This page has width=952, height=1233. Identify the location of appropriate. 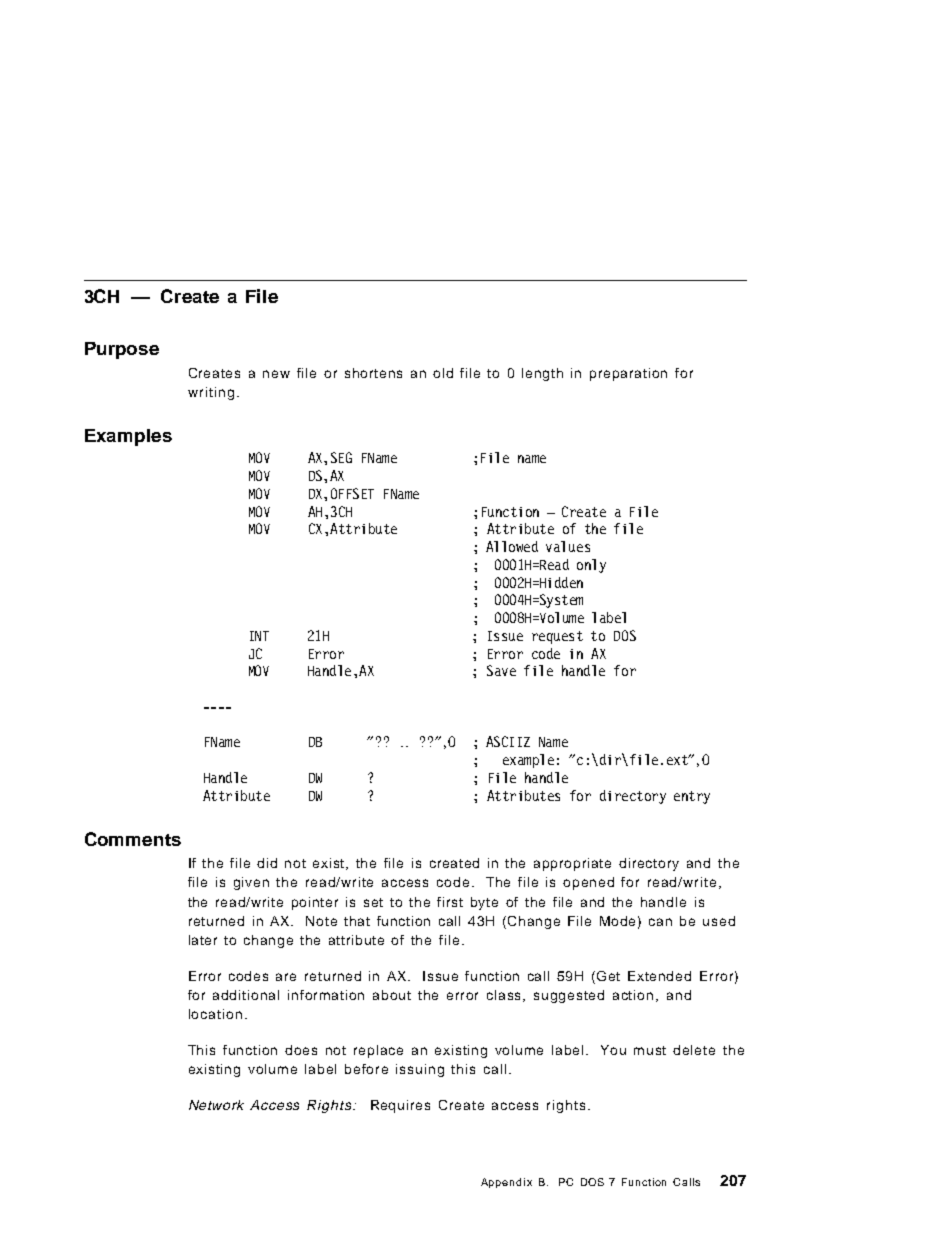
(572, 864).
